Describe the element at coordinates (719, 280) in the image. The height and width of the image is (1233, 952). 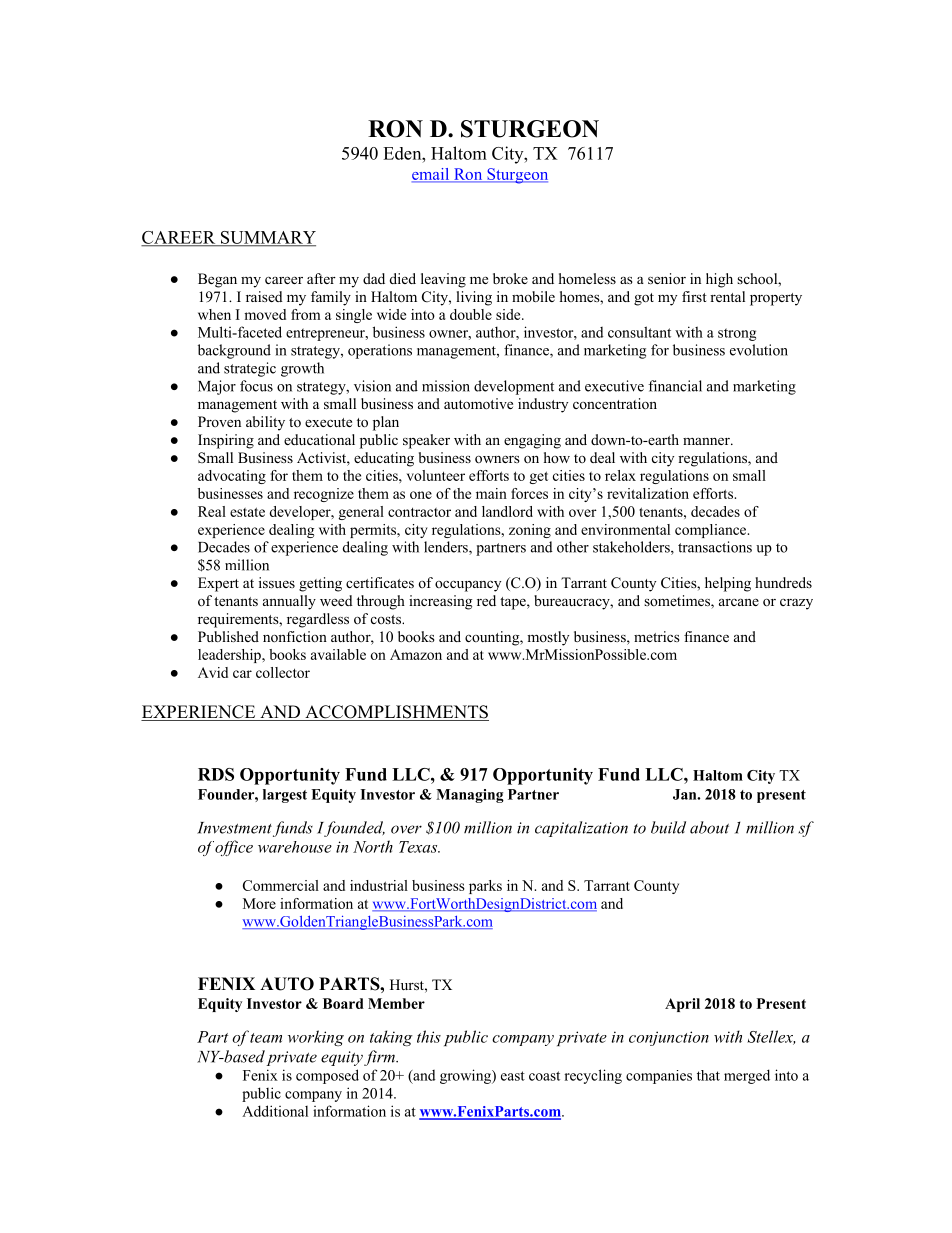
I see `high` at that location.
